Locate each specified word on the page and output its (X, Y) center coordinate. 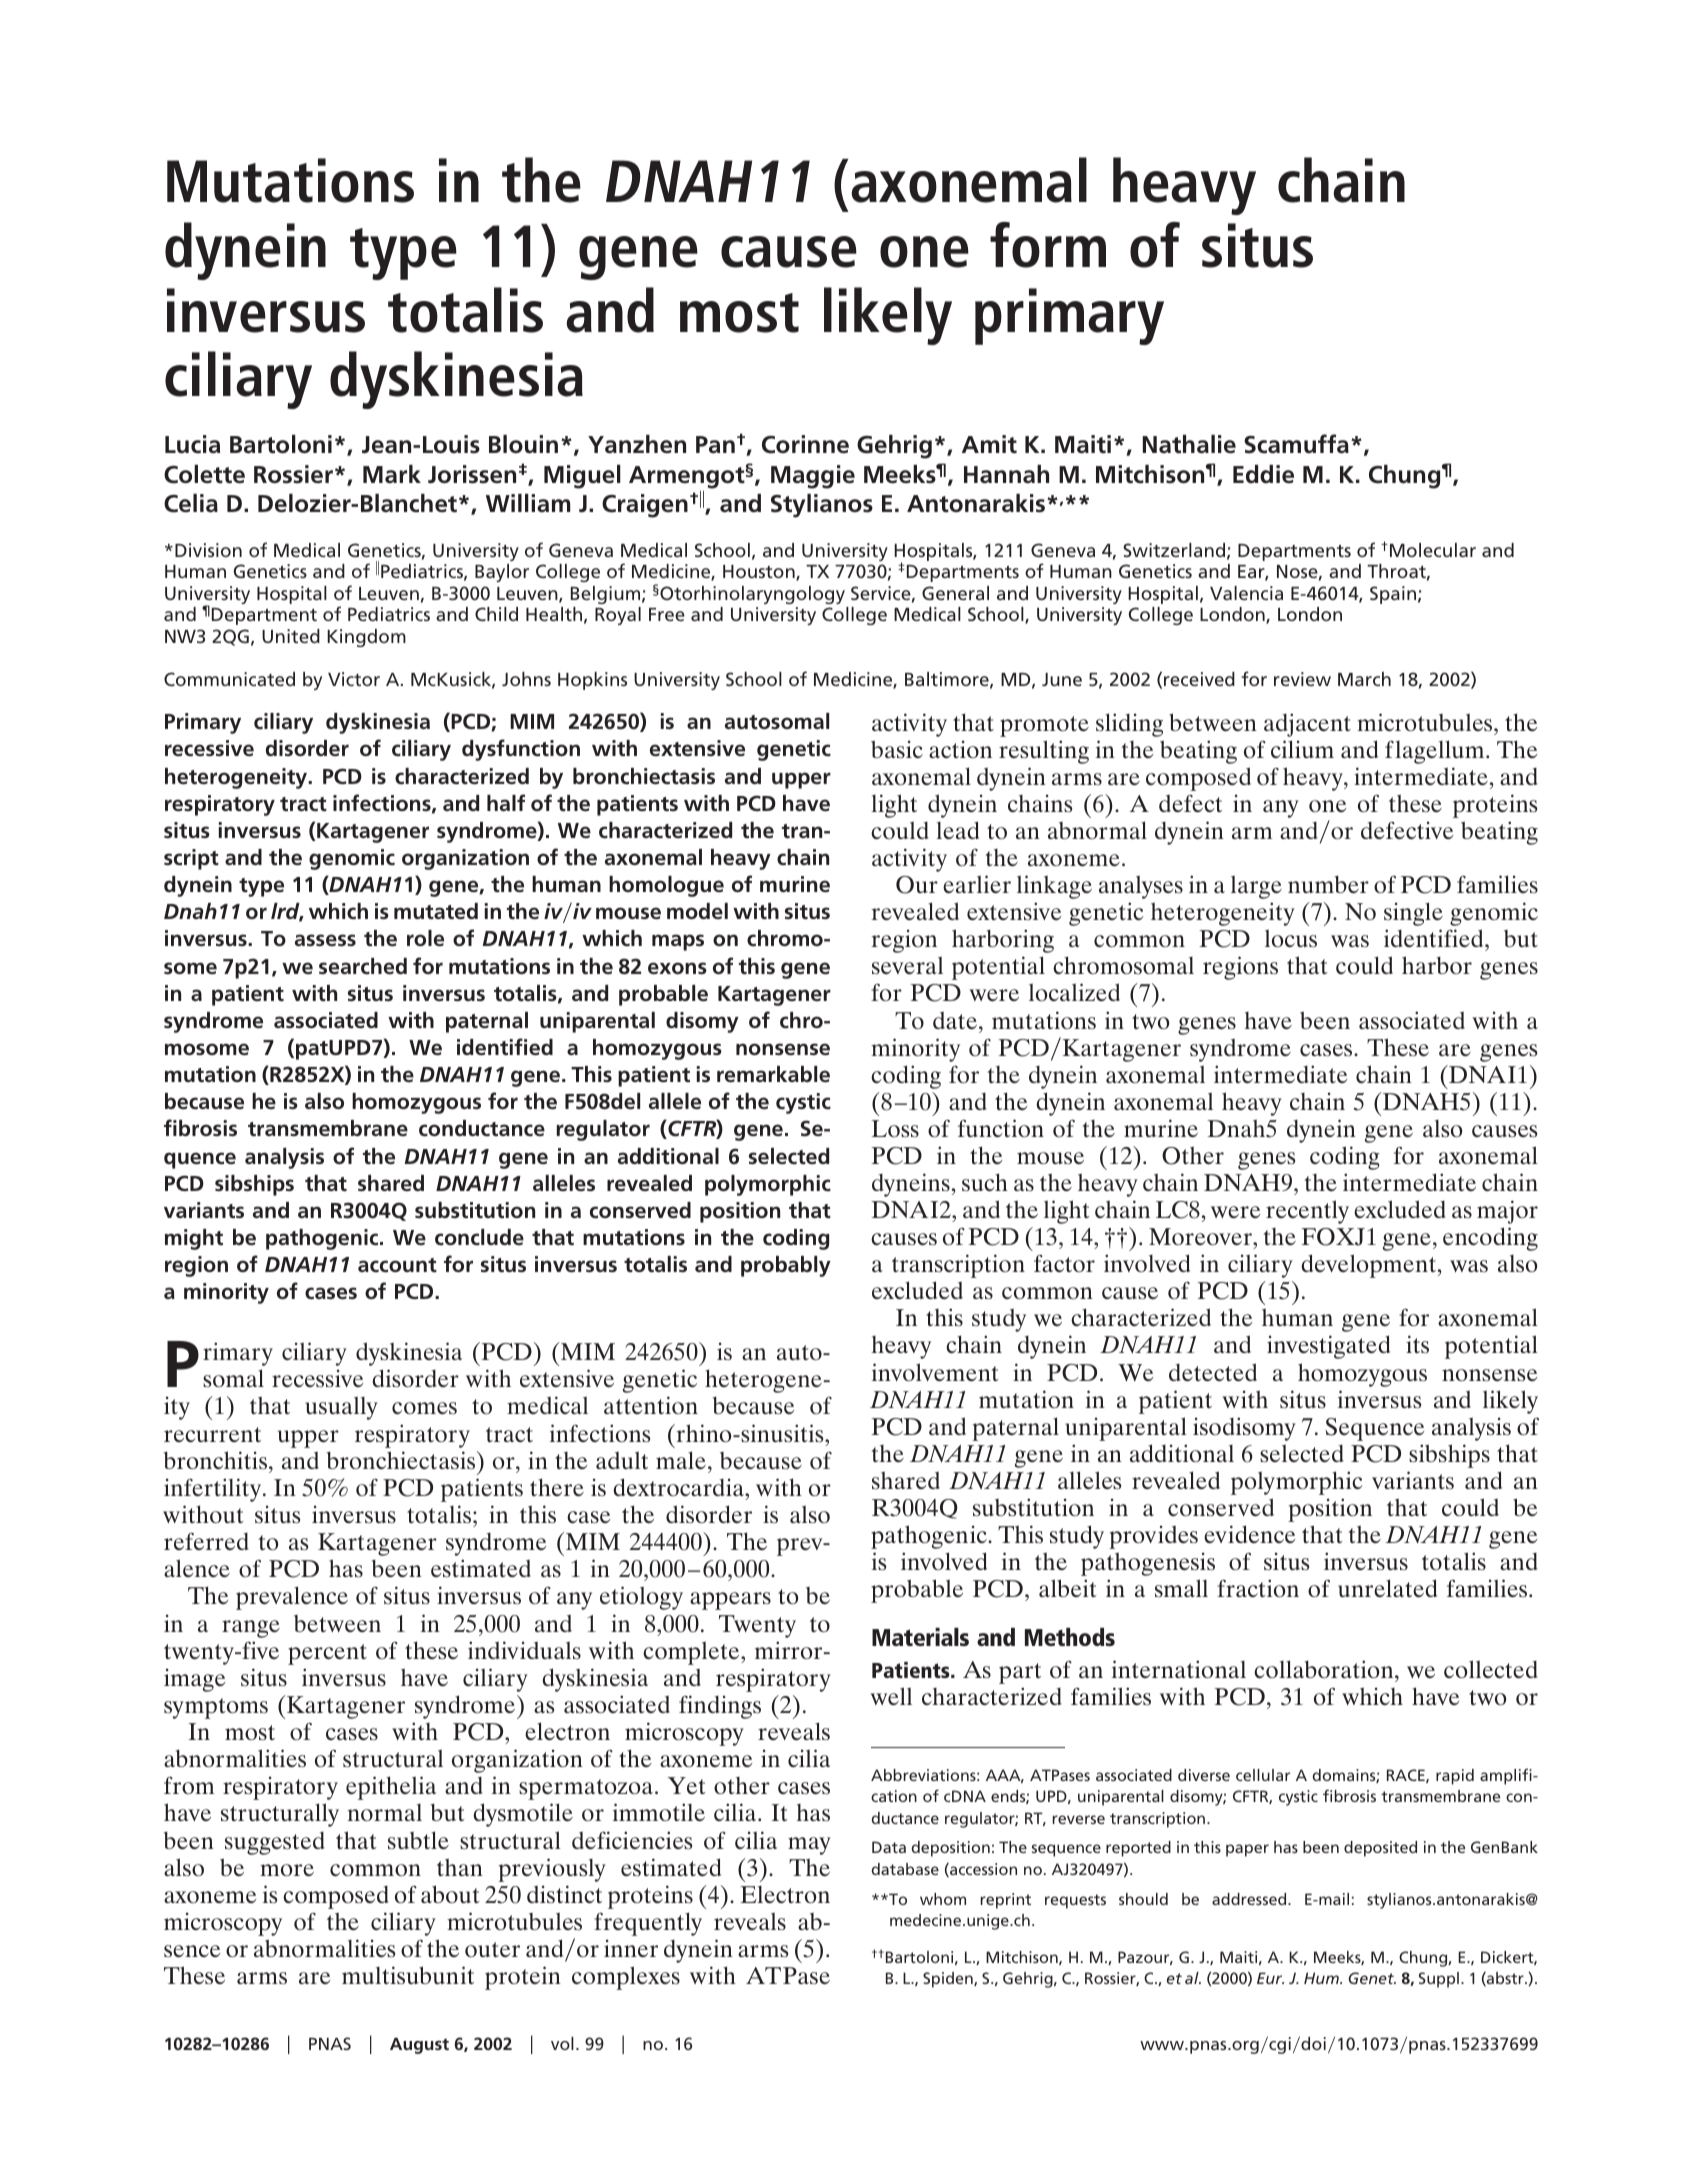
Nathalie (1189, 444)
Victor (354, 679)
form (1048, 245)
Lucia (192, 444)
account (397, 1265)
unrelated (1387, 1588)
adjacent (1307, 725)
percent (327, 1654)
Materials (920, 1637)
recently (1307, 1212)
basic (897, 749)
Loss (895, 1129)
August (419, 2045)
